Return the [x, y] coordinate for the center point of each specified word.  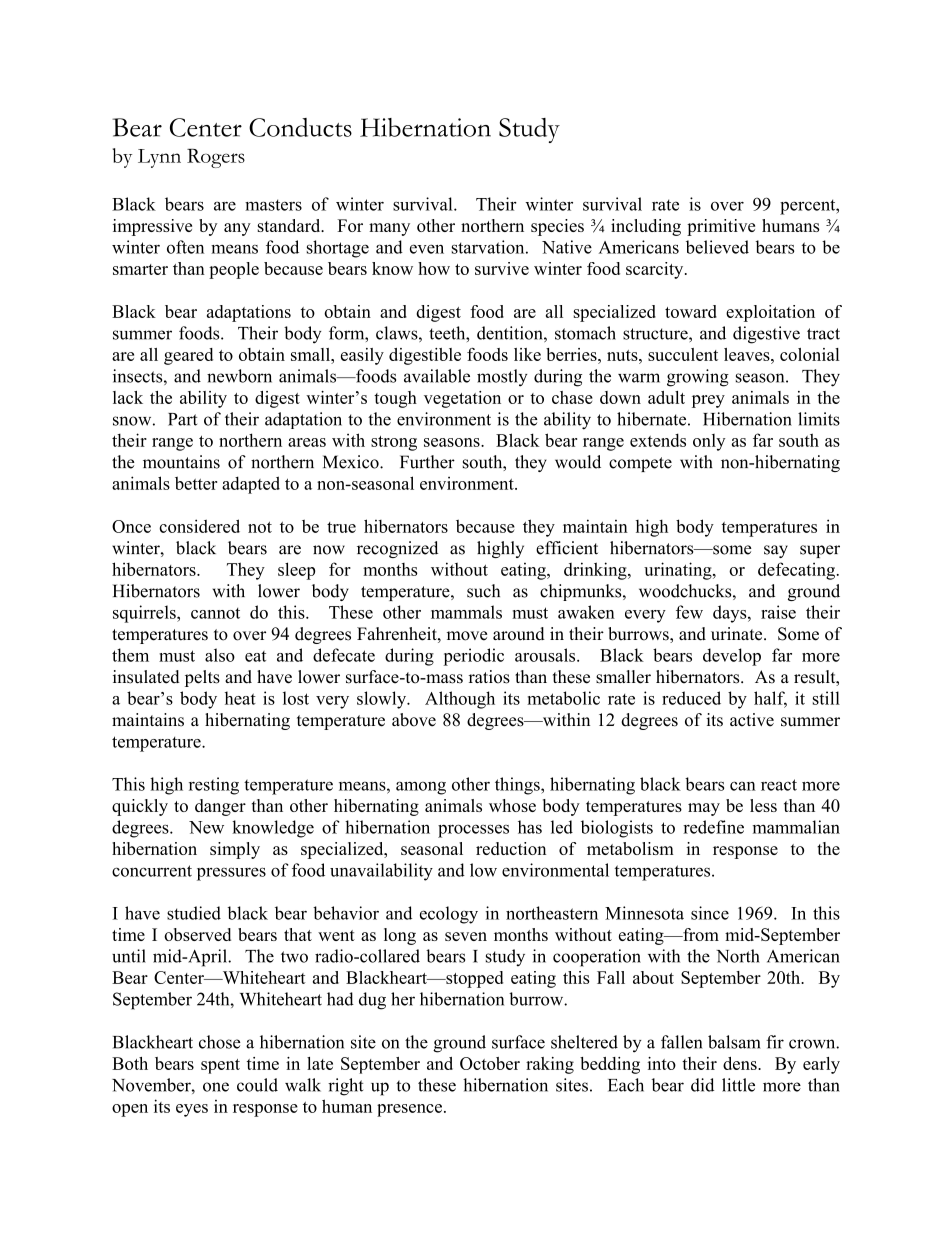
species [557, 227]
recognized [397, 549]
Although [460, 700]
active [752, 720]
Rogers [216, 158]
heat [240, 698]
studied [194, 913]
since [710, 913]
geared [188, 356]
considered [199, 526]
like [527, 354]
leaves [748, 354]
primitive [721, 227]
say [776, 551]
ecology [449, 915]
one [216, 1087]
